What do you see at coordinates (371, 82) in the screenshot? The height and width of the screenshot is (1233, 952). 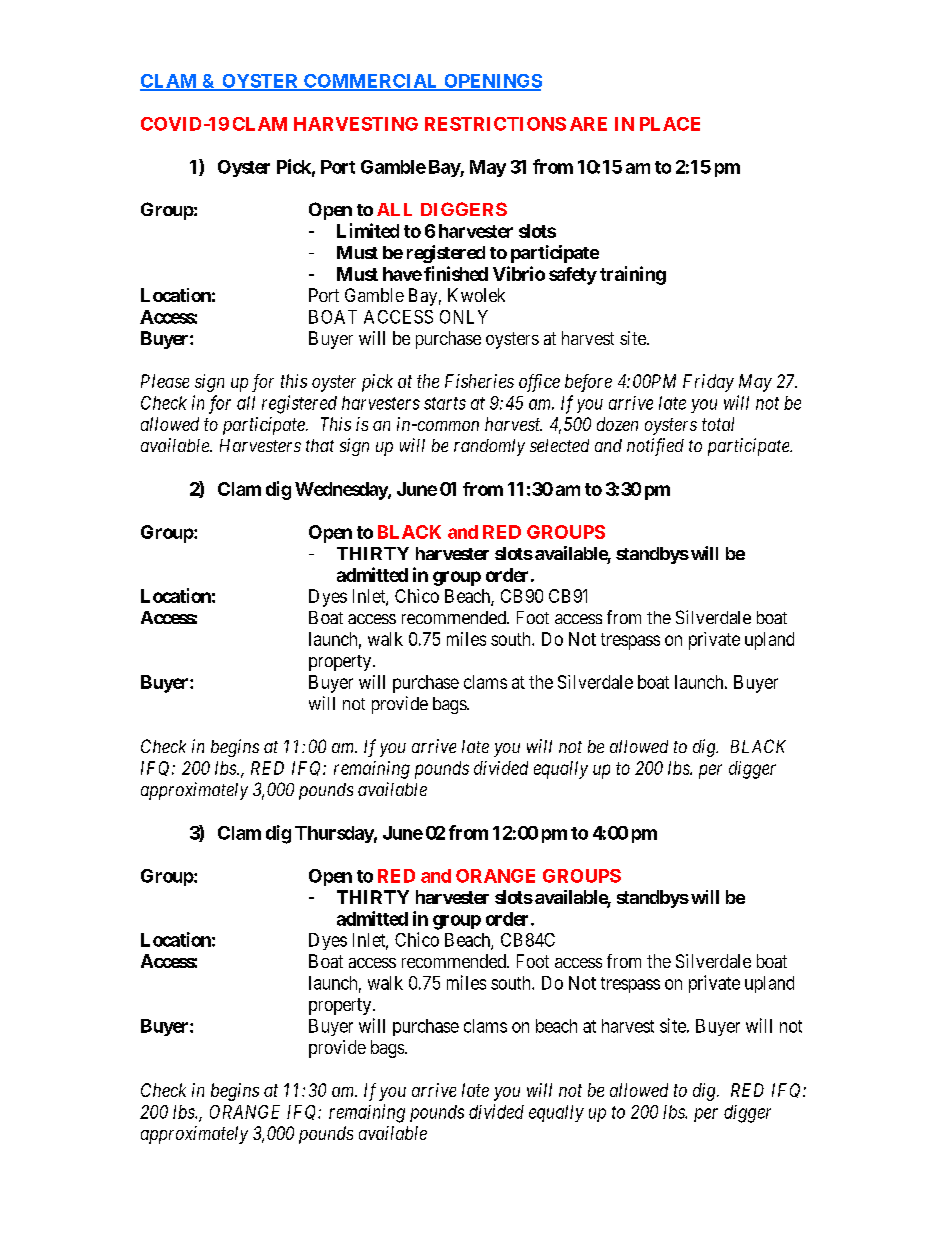 I see `COMMERCIAL` at bounding box center [371, 82].
